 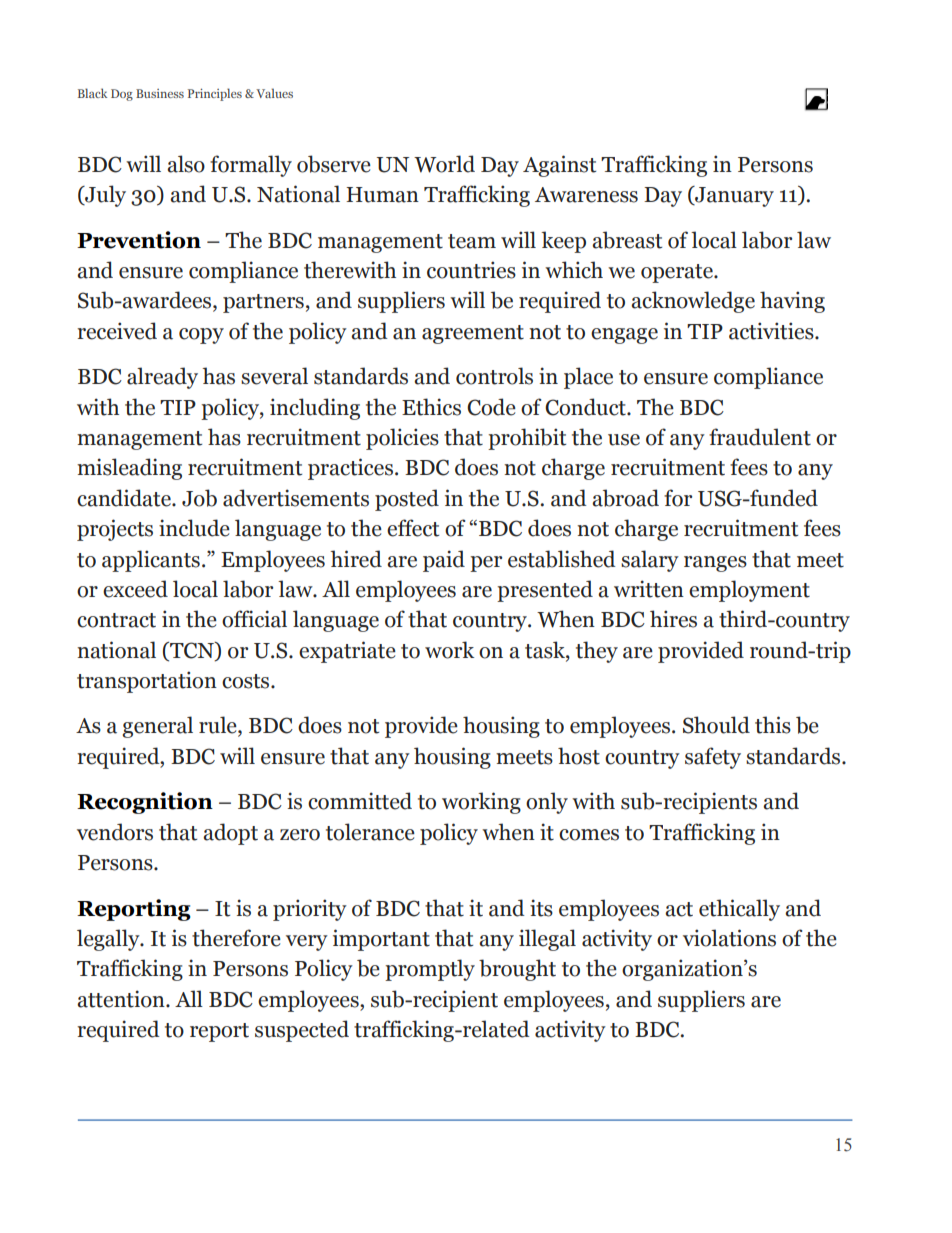 What do you see at coordinates (157, 727) in the image?
I see `general` at bounding box center [157, 727].
